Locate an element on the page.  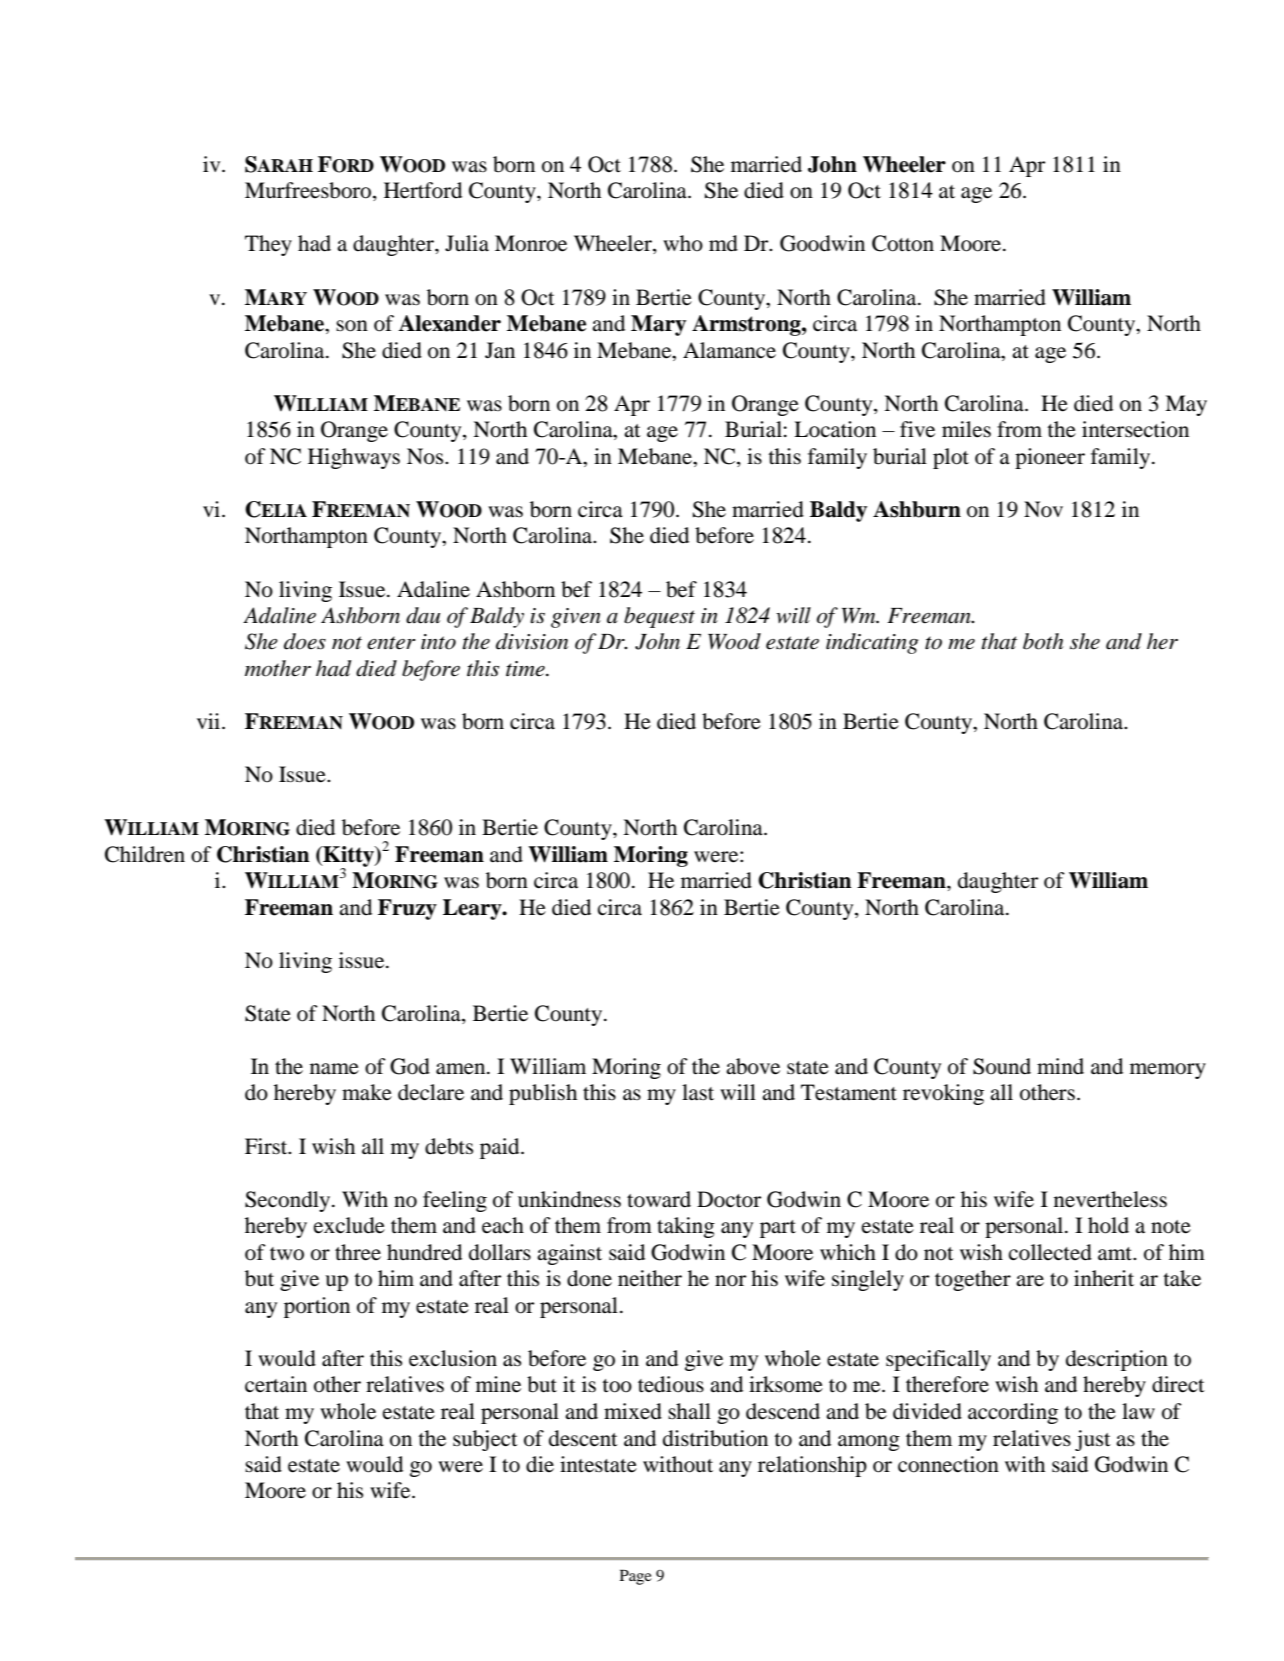
mind is located at coordinates (1060, 1066).
